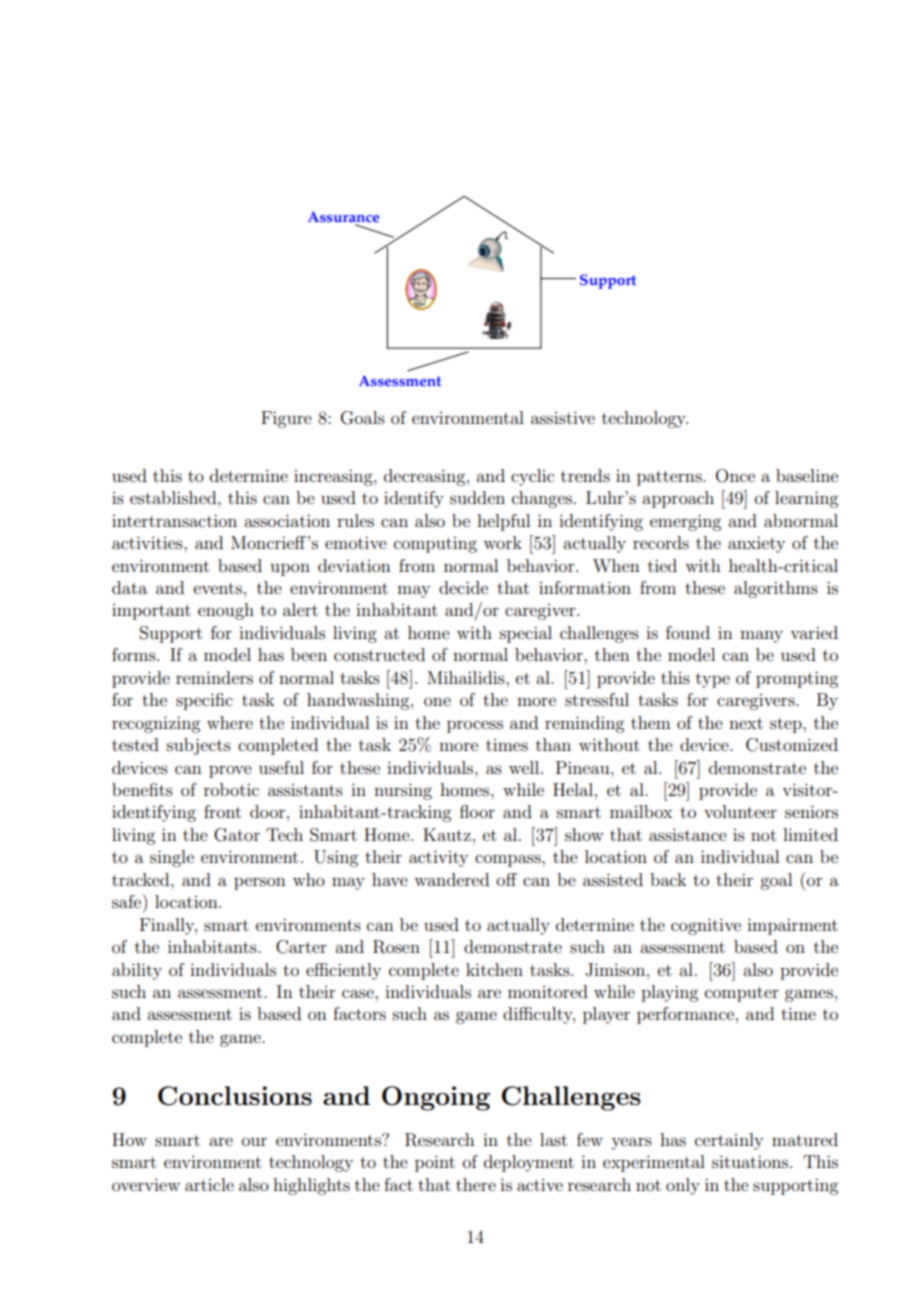 The width and height of the page is (924, 1308). What do you see at coordinates (477, 497) in the page?
I see `sudden` at bounding box center [477, 497].
